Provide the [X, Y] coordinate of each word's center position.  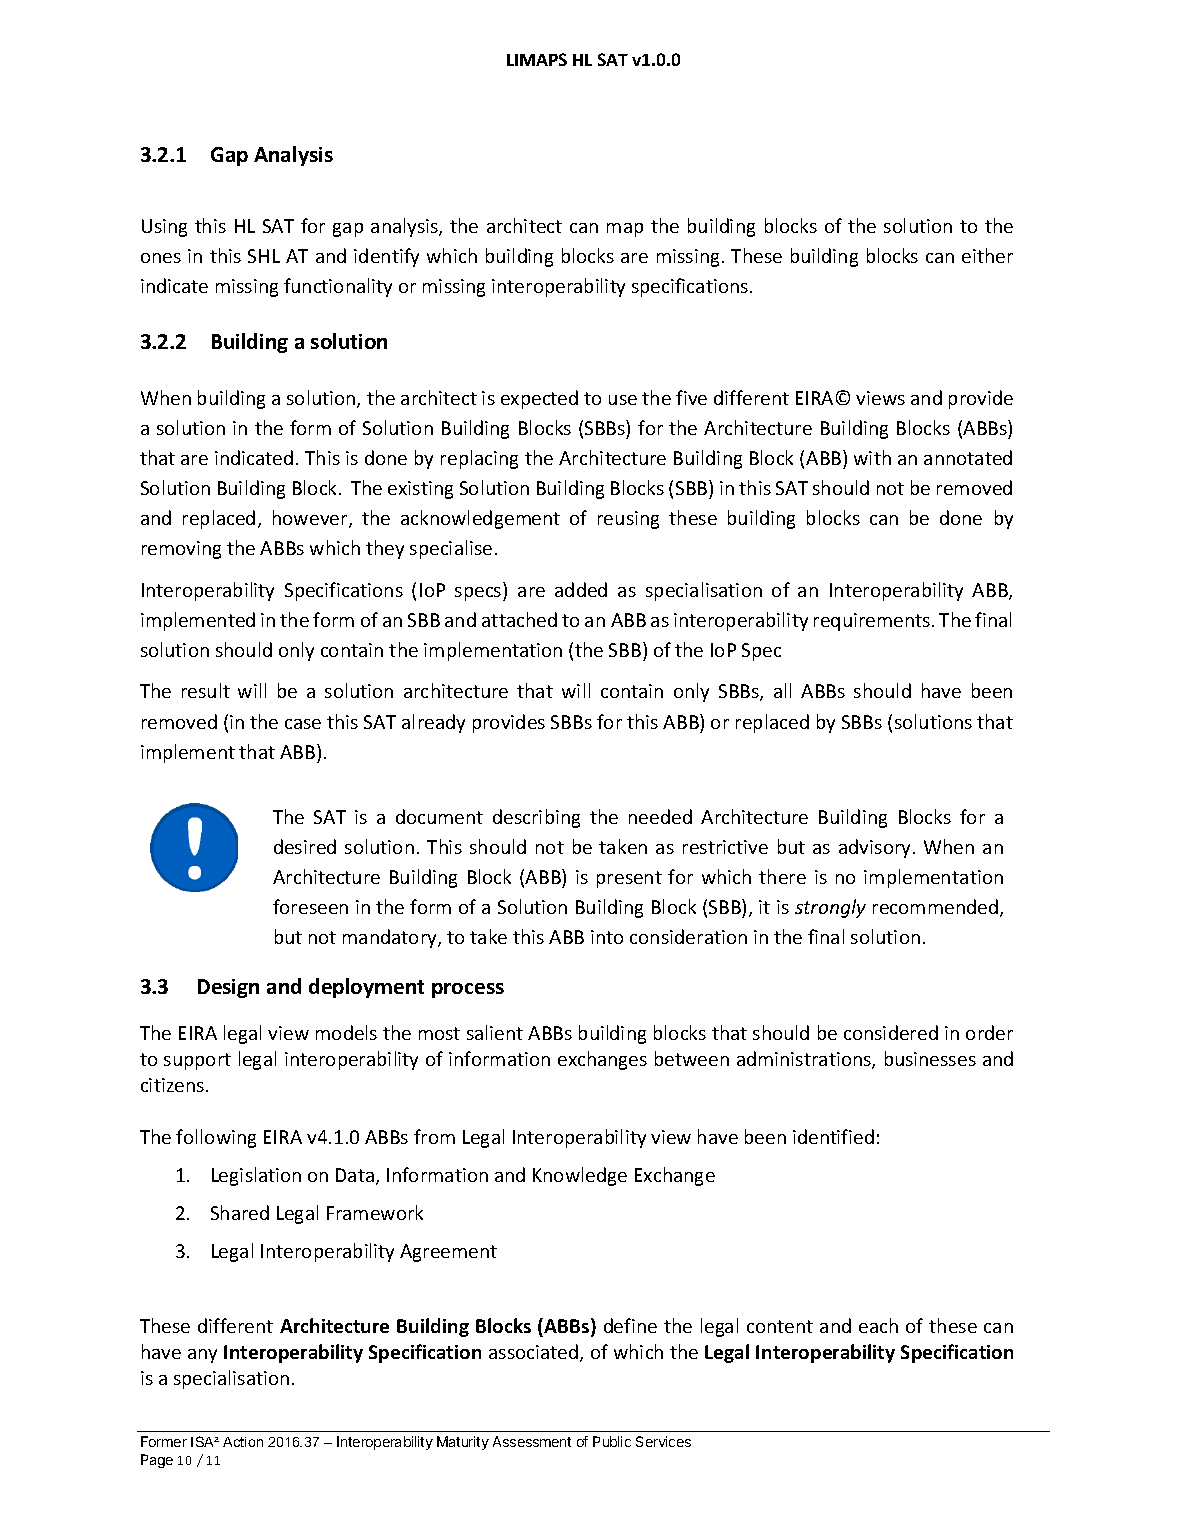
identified [833, 1136]
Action [243, 1442]
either [987, 255]
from [434, 1136]
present [629, 879]
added [581, 589]
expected [539, 399]
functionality [338, 287]
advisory [876, 848]
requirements [873, 622]
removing [181, 550]
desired [305, 846]
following [216, 1138]
